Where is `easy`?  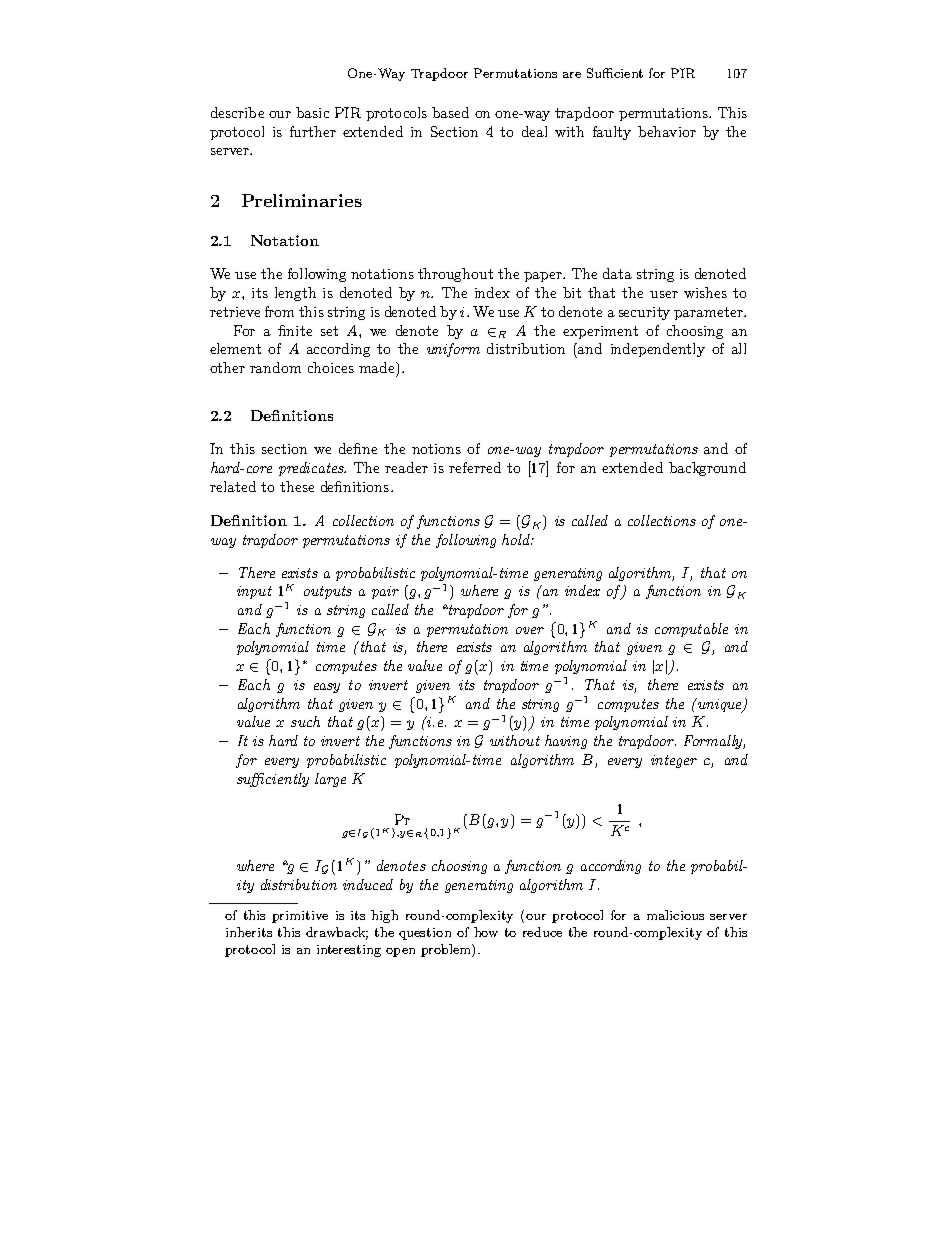 easy is located at coordinates (327, 688).
